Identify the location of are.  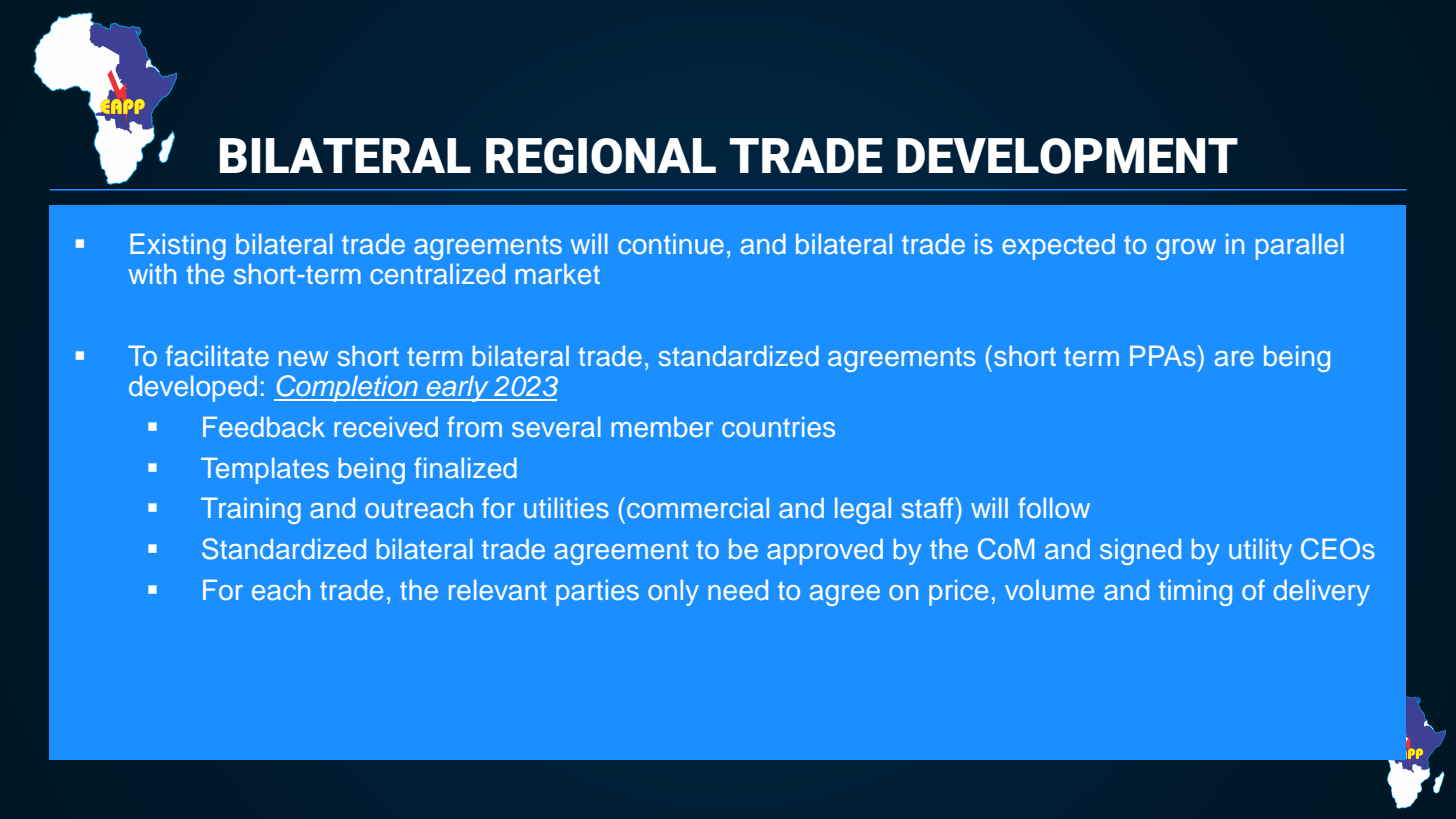
(1234, 358).
